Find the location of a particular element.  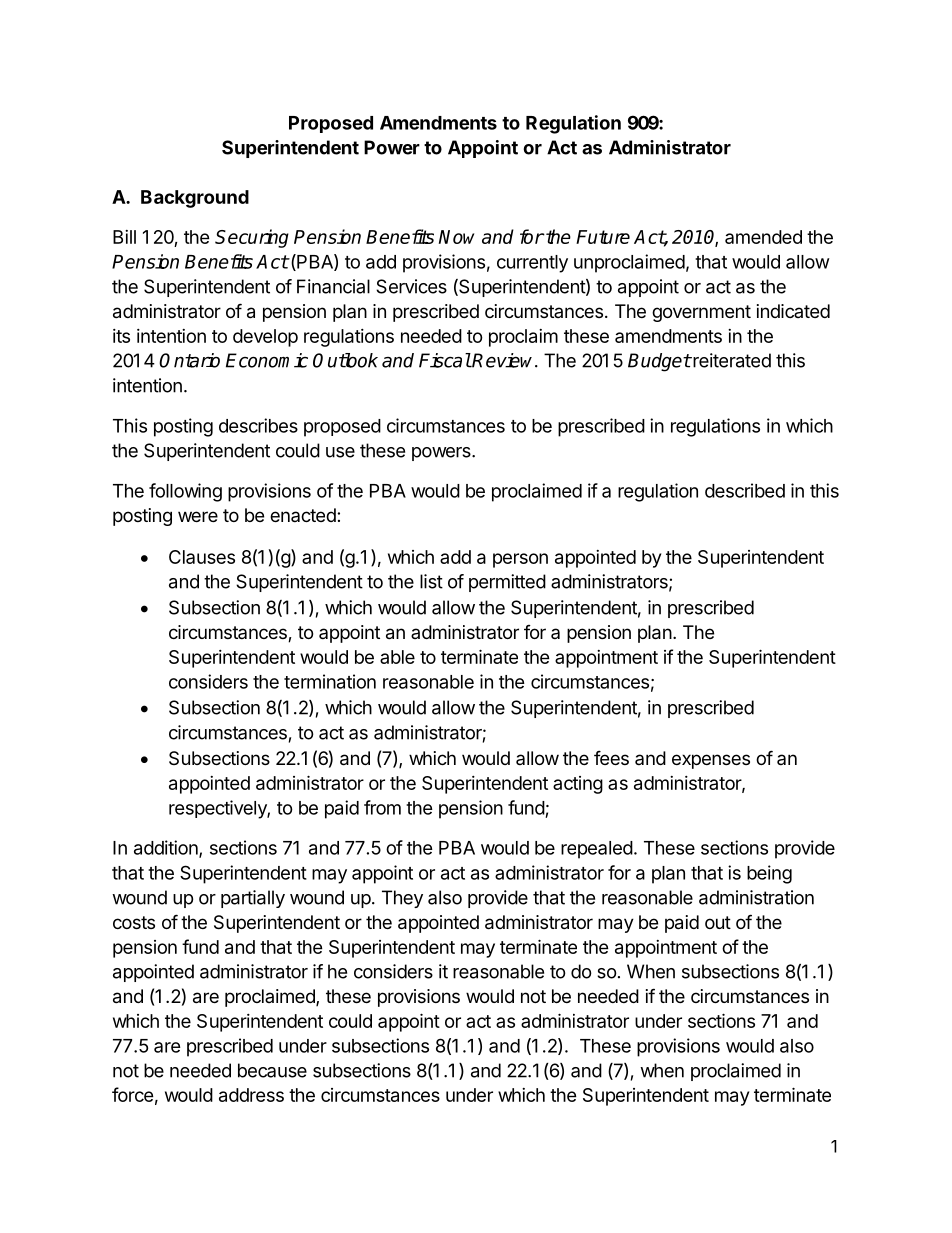

Ontario is located at coordinates (189, 360).
